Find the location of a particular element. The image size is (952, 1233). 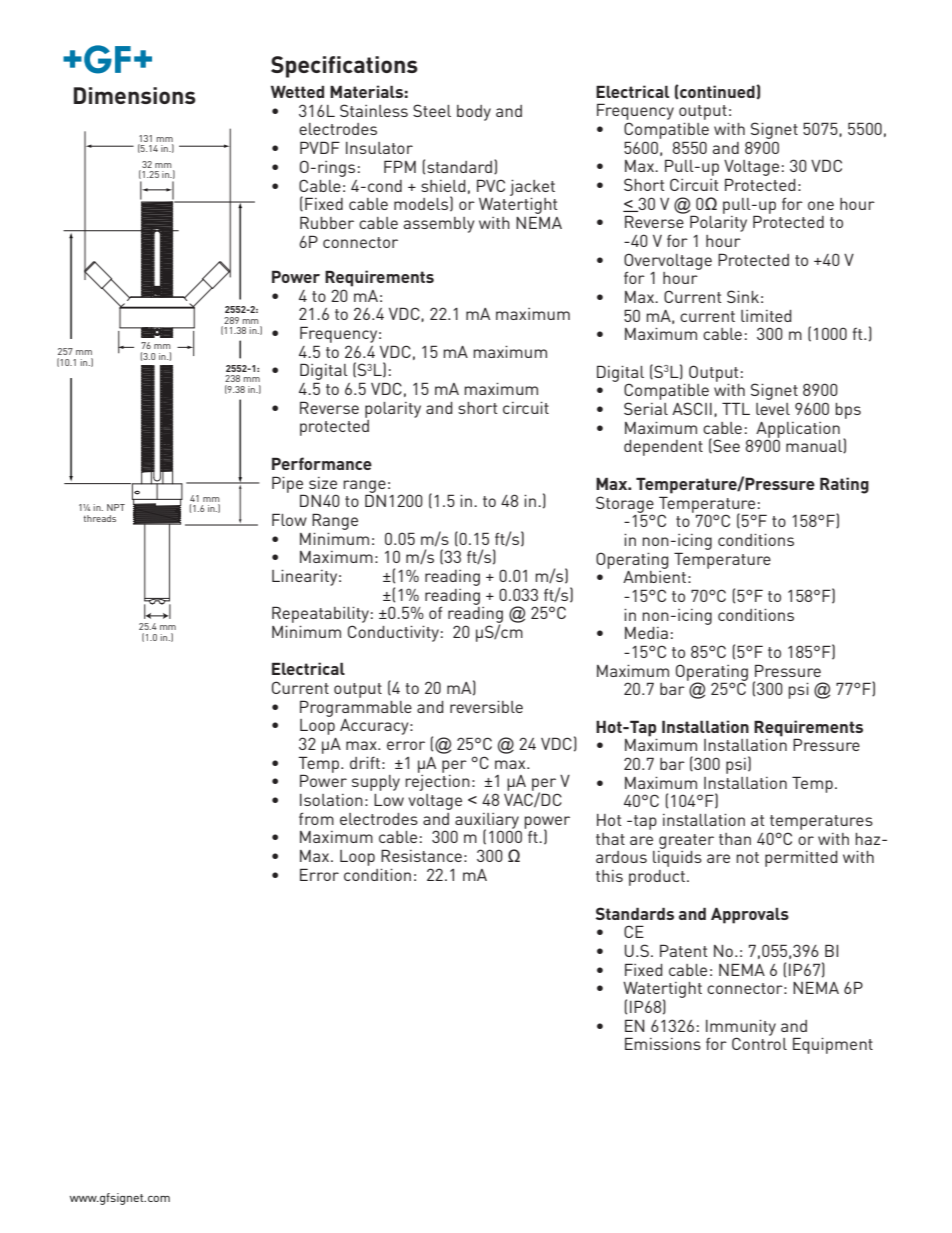

Media is located at coordinates (646, 633).
